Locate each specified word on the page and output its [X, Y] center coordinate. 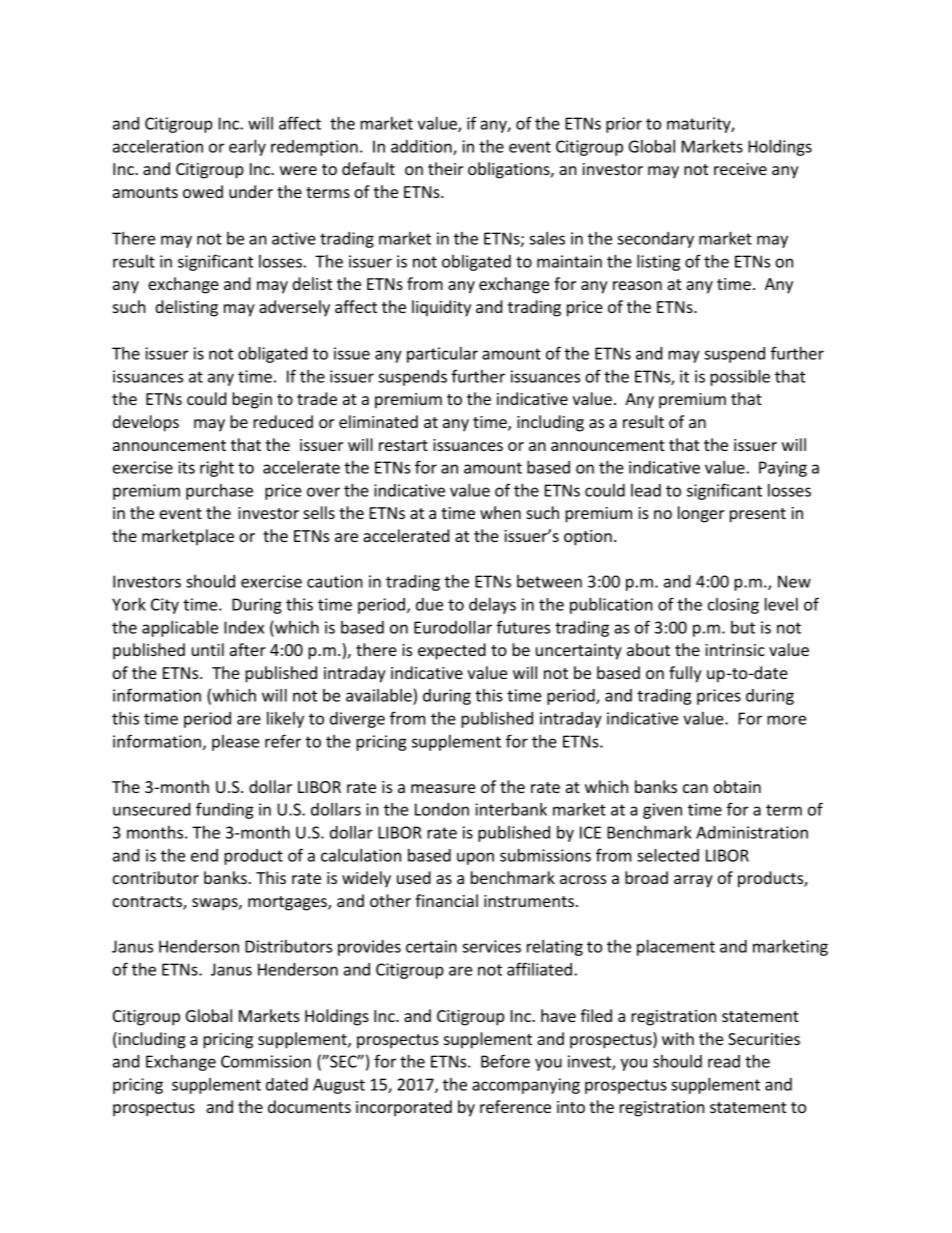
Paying [783, 469]
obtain [737, 786]
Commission [266, 1061]
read [724, 1061]
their [446, 168]
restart [403, 445]
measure [443, 788]
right [217, 468]
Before [505, 1061]
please [235, 743]
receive [740, 169]
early [247, 148]
